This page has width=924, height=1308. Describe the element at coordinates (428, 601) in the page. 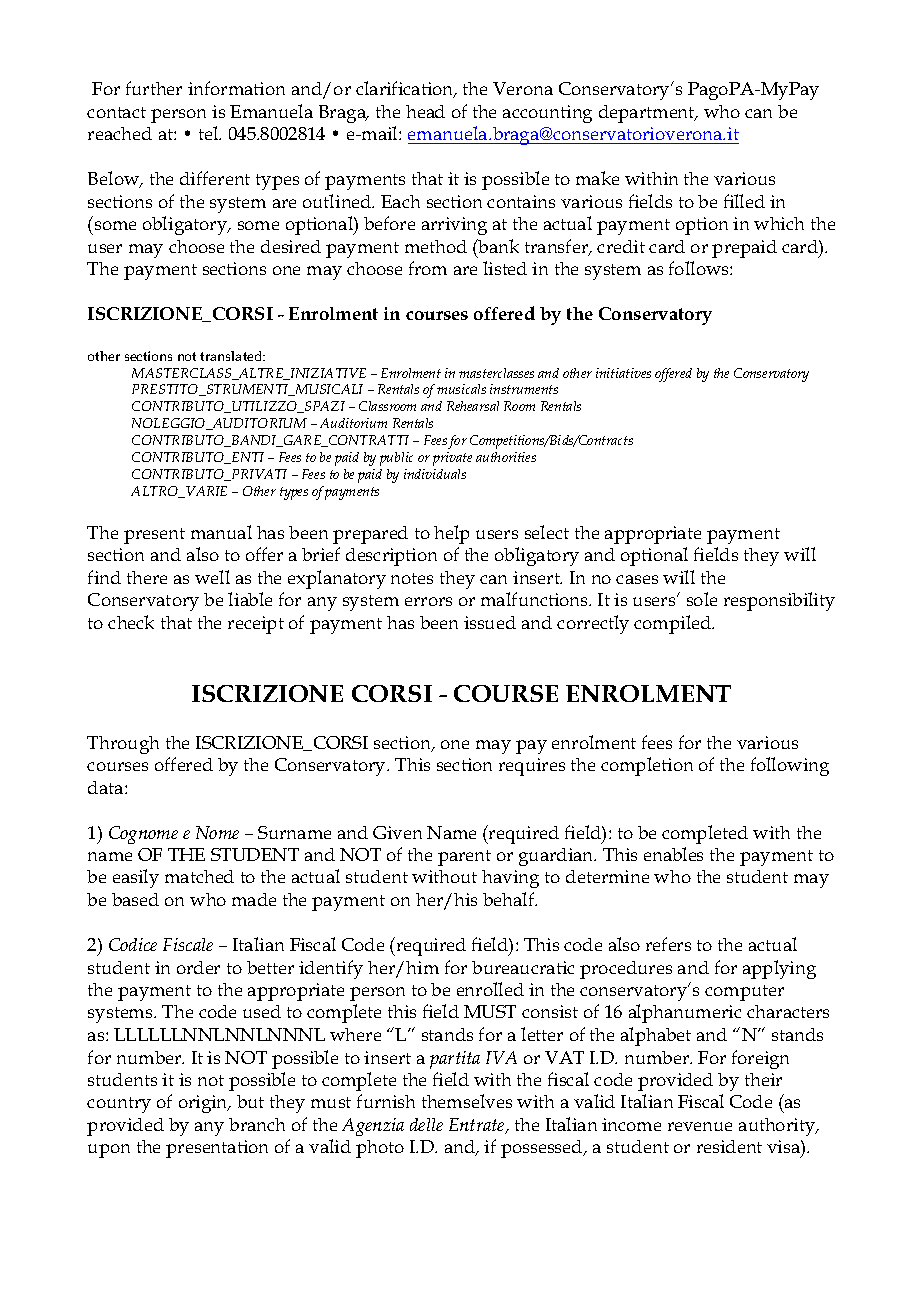

I see `errors` at that location.
